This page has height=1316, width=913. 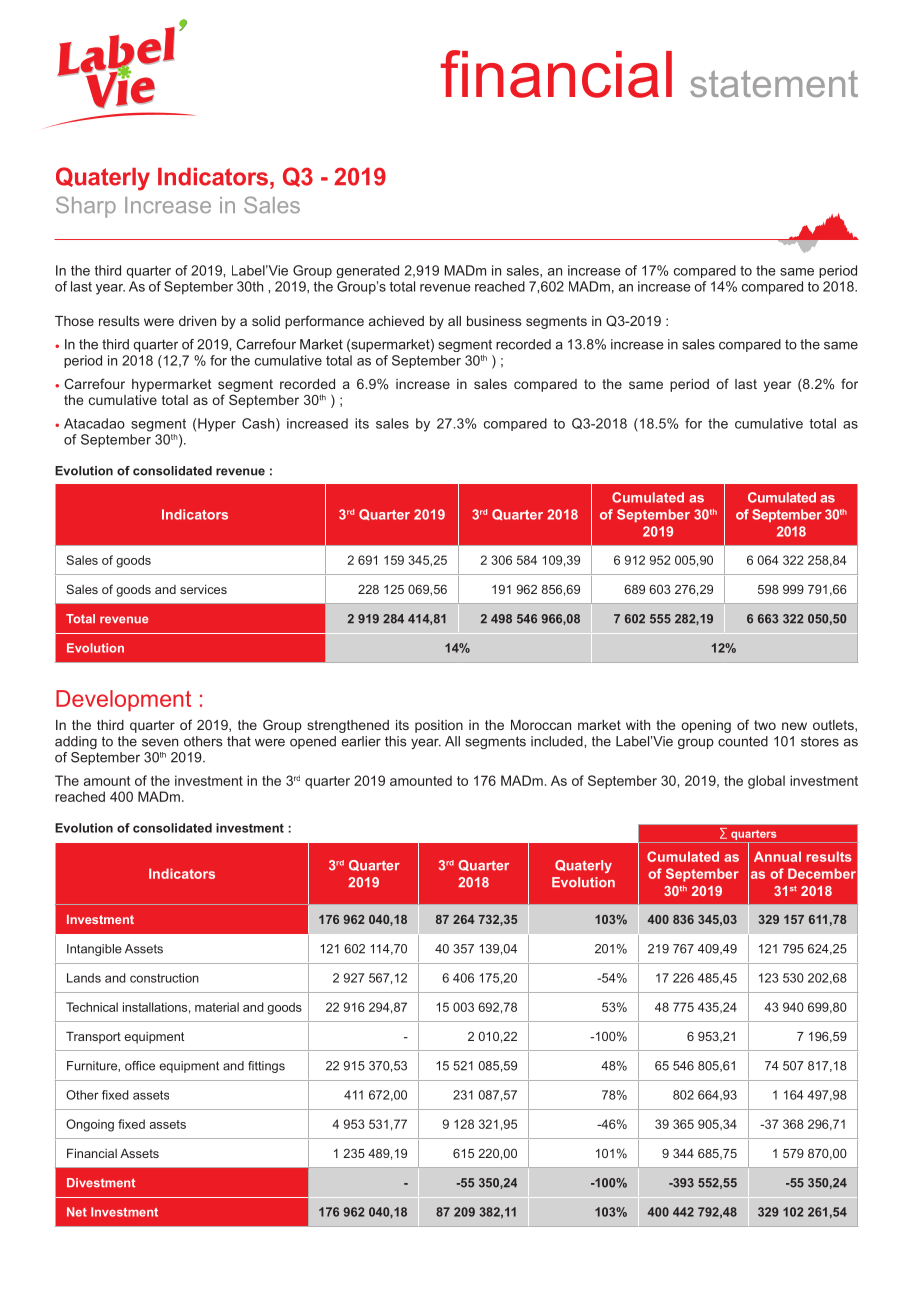 What do you see at coordinates (395, 741) in the page?
I see `this` at bounding box center [395, 741].
